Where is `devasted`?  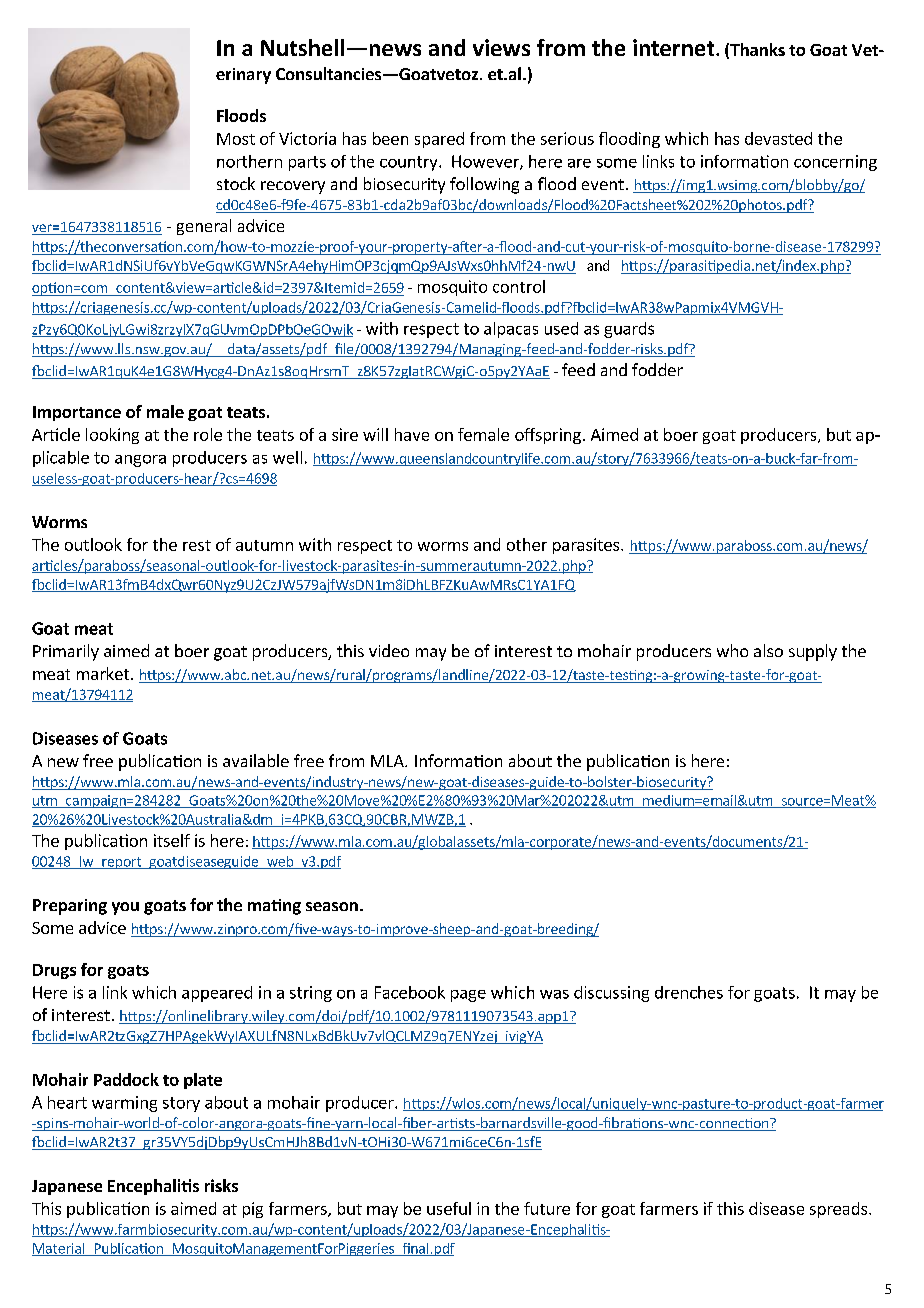
devasted is located at coordinates (778, 138).
